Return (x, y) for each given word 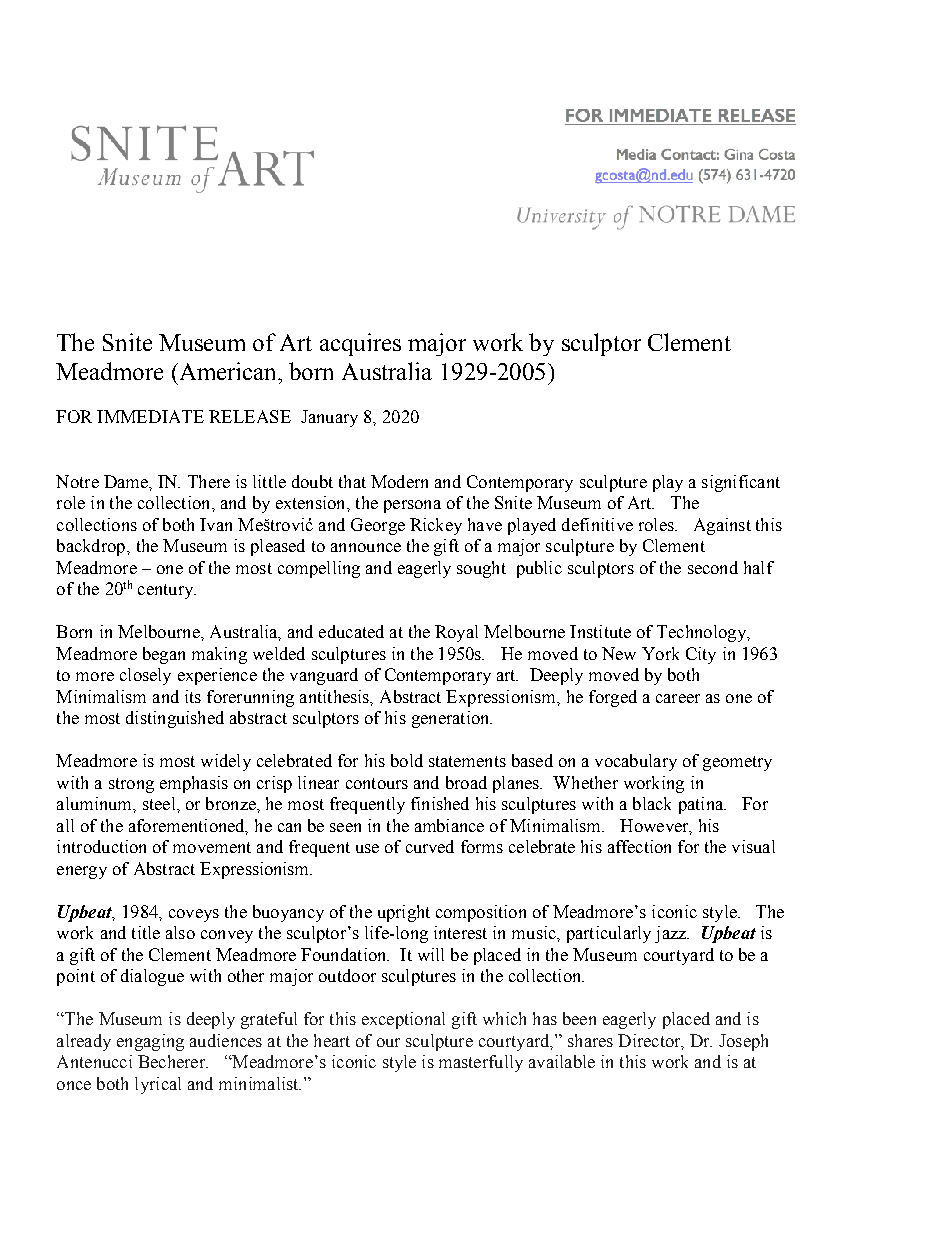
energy (82, 872)
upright (404, 913)
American (228, 371)
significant (741, 483)
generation (452, 719)
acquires (360, 344)
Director (650, 1041)
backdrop (92, 547)
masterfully (481, 1063)
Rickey (436, 526)
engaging (150, 1042)
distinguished (175, 719)
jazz (671, 934)
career (678, 698)
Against (722, 526)
